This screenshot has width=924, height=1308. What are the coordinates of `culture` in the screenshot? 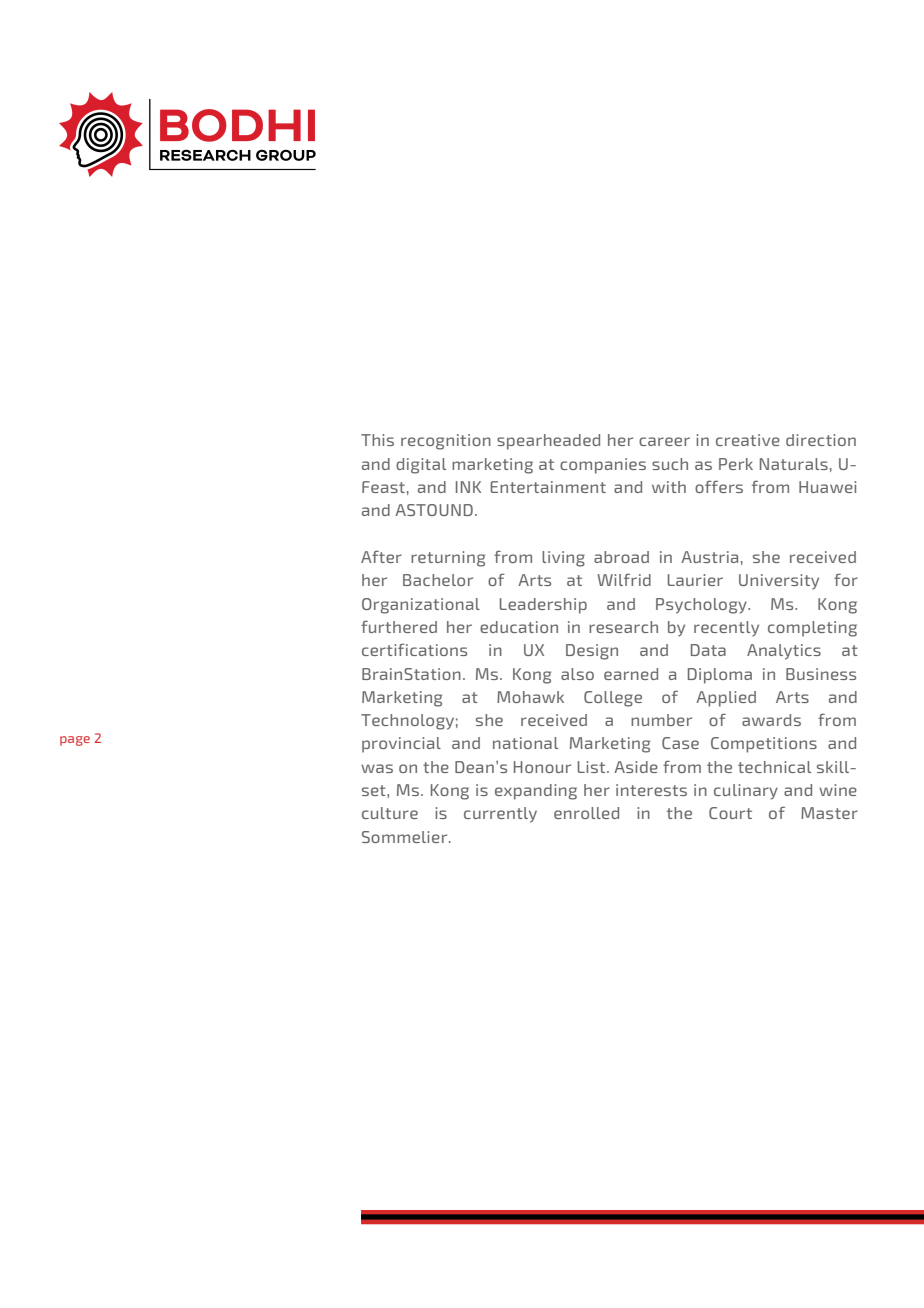 It's located at (390, 813).
